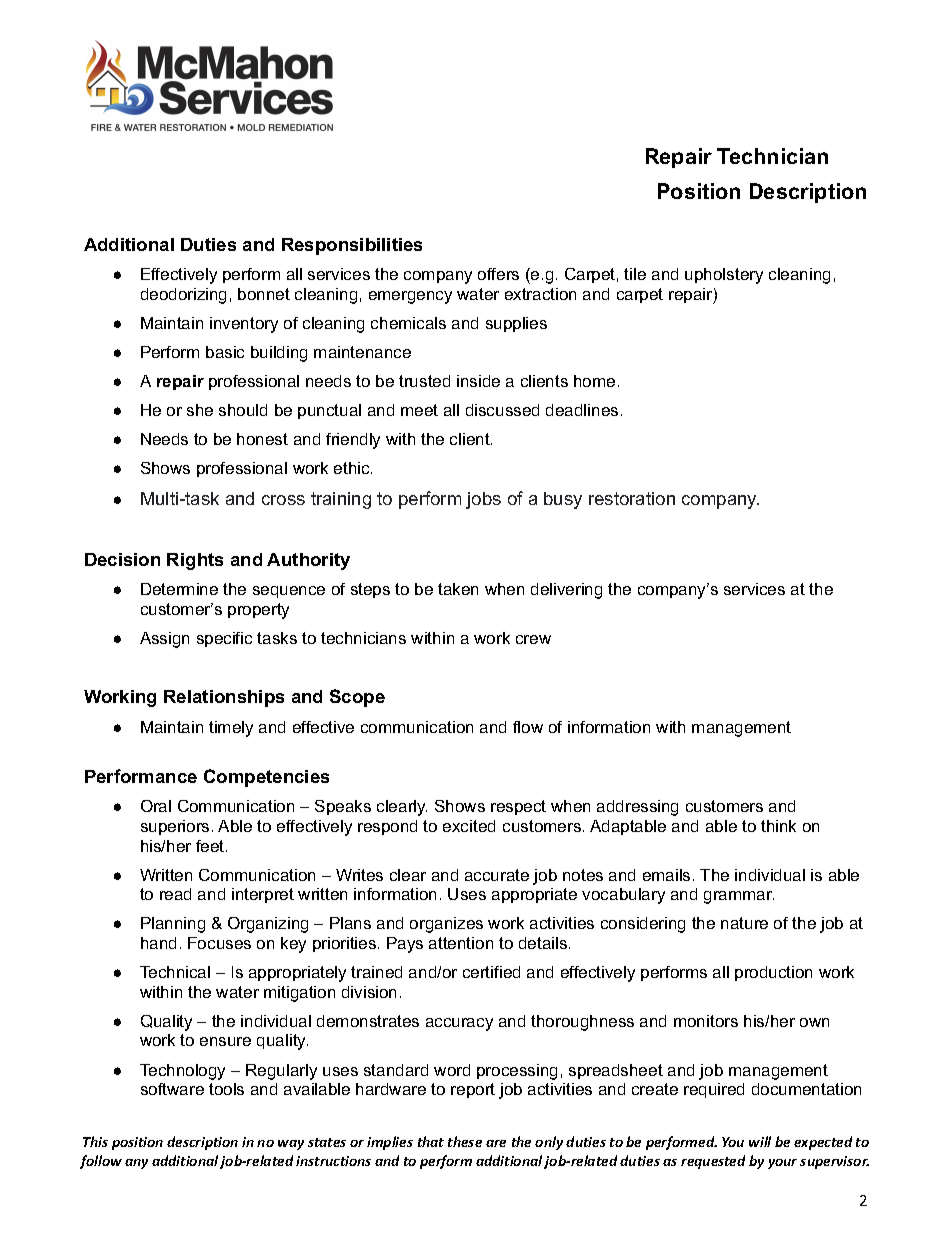  I want to click on software, so click(172, 1089).
